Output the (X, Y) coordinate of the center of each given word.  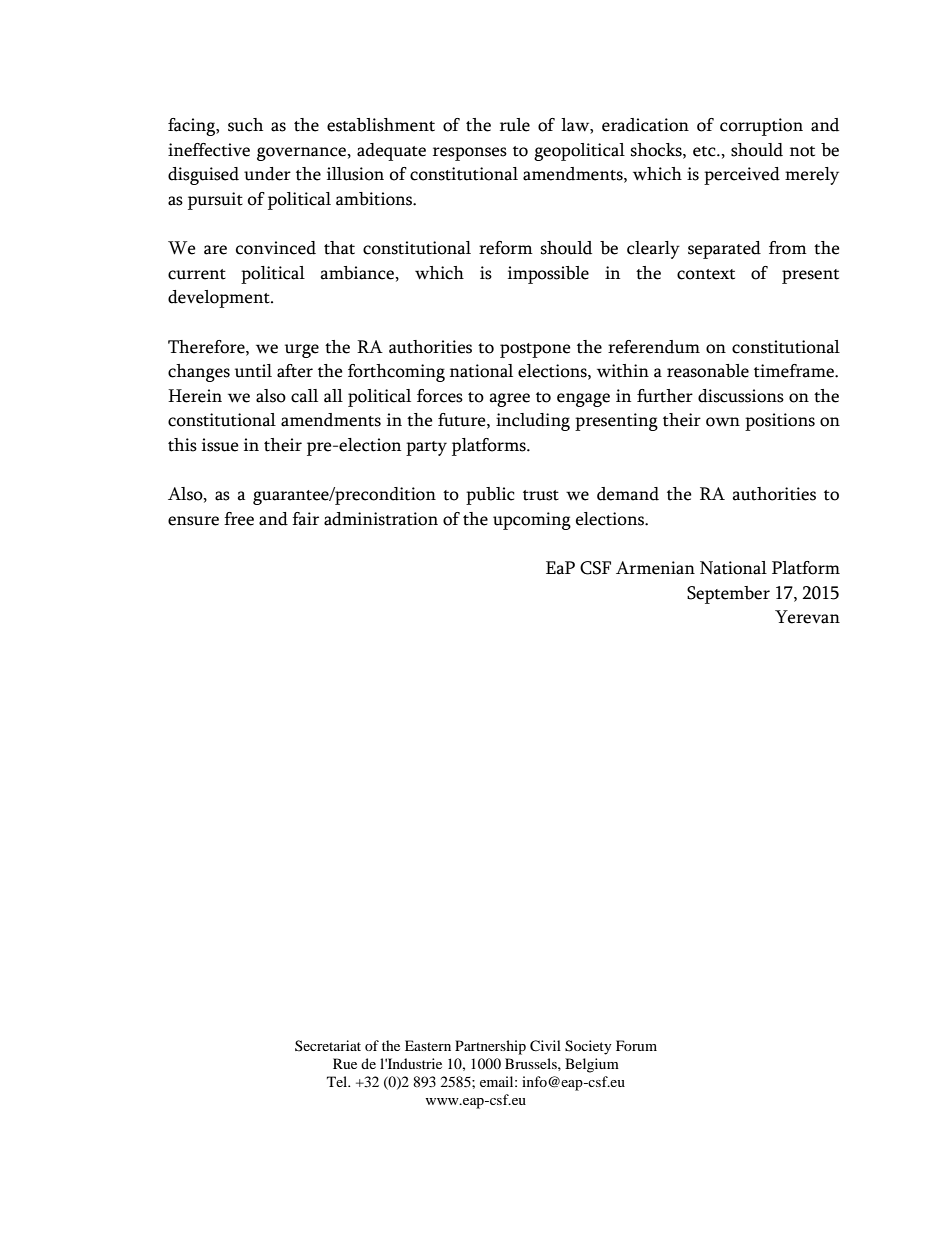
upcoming (532, 521)
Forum (636, 1045)
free (239, 519)
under (267, 174)
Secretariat (328, 1045)
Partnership (490, 1047)
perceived (742, 176)
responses (470, 154)
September (728, 595)
